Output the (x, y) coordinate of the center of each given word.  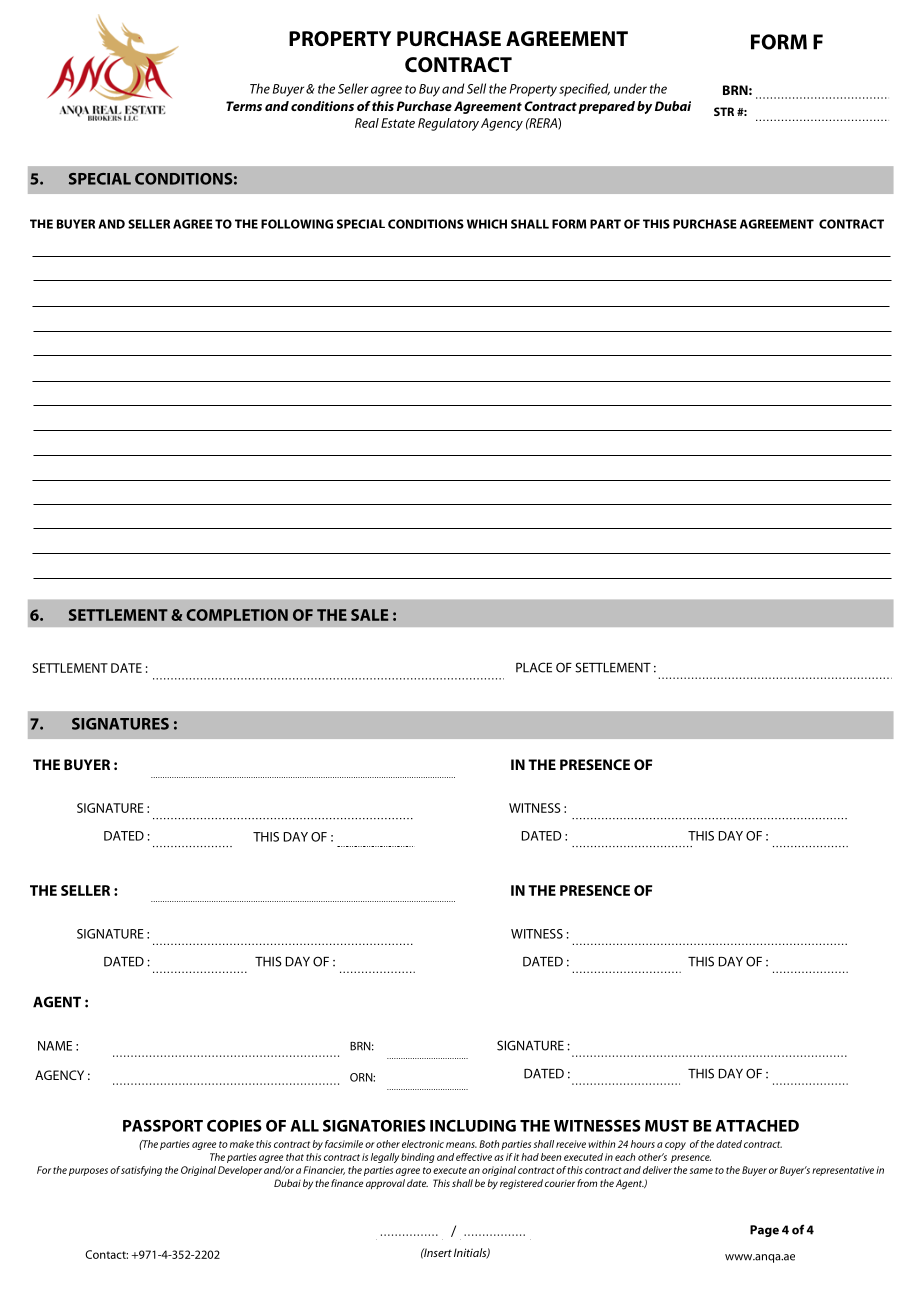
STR (724, 111)
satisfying (141, 1171)
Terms (244, 106)
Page (764, 1231)
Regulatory (448, 124)
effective (474, 1157)
